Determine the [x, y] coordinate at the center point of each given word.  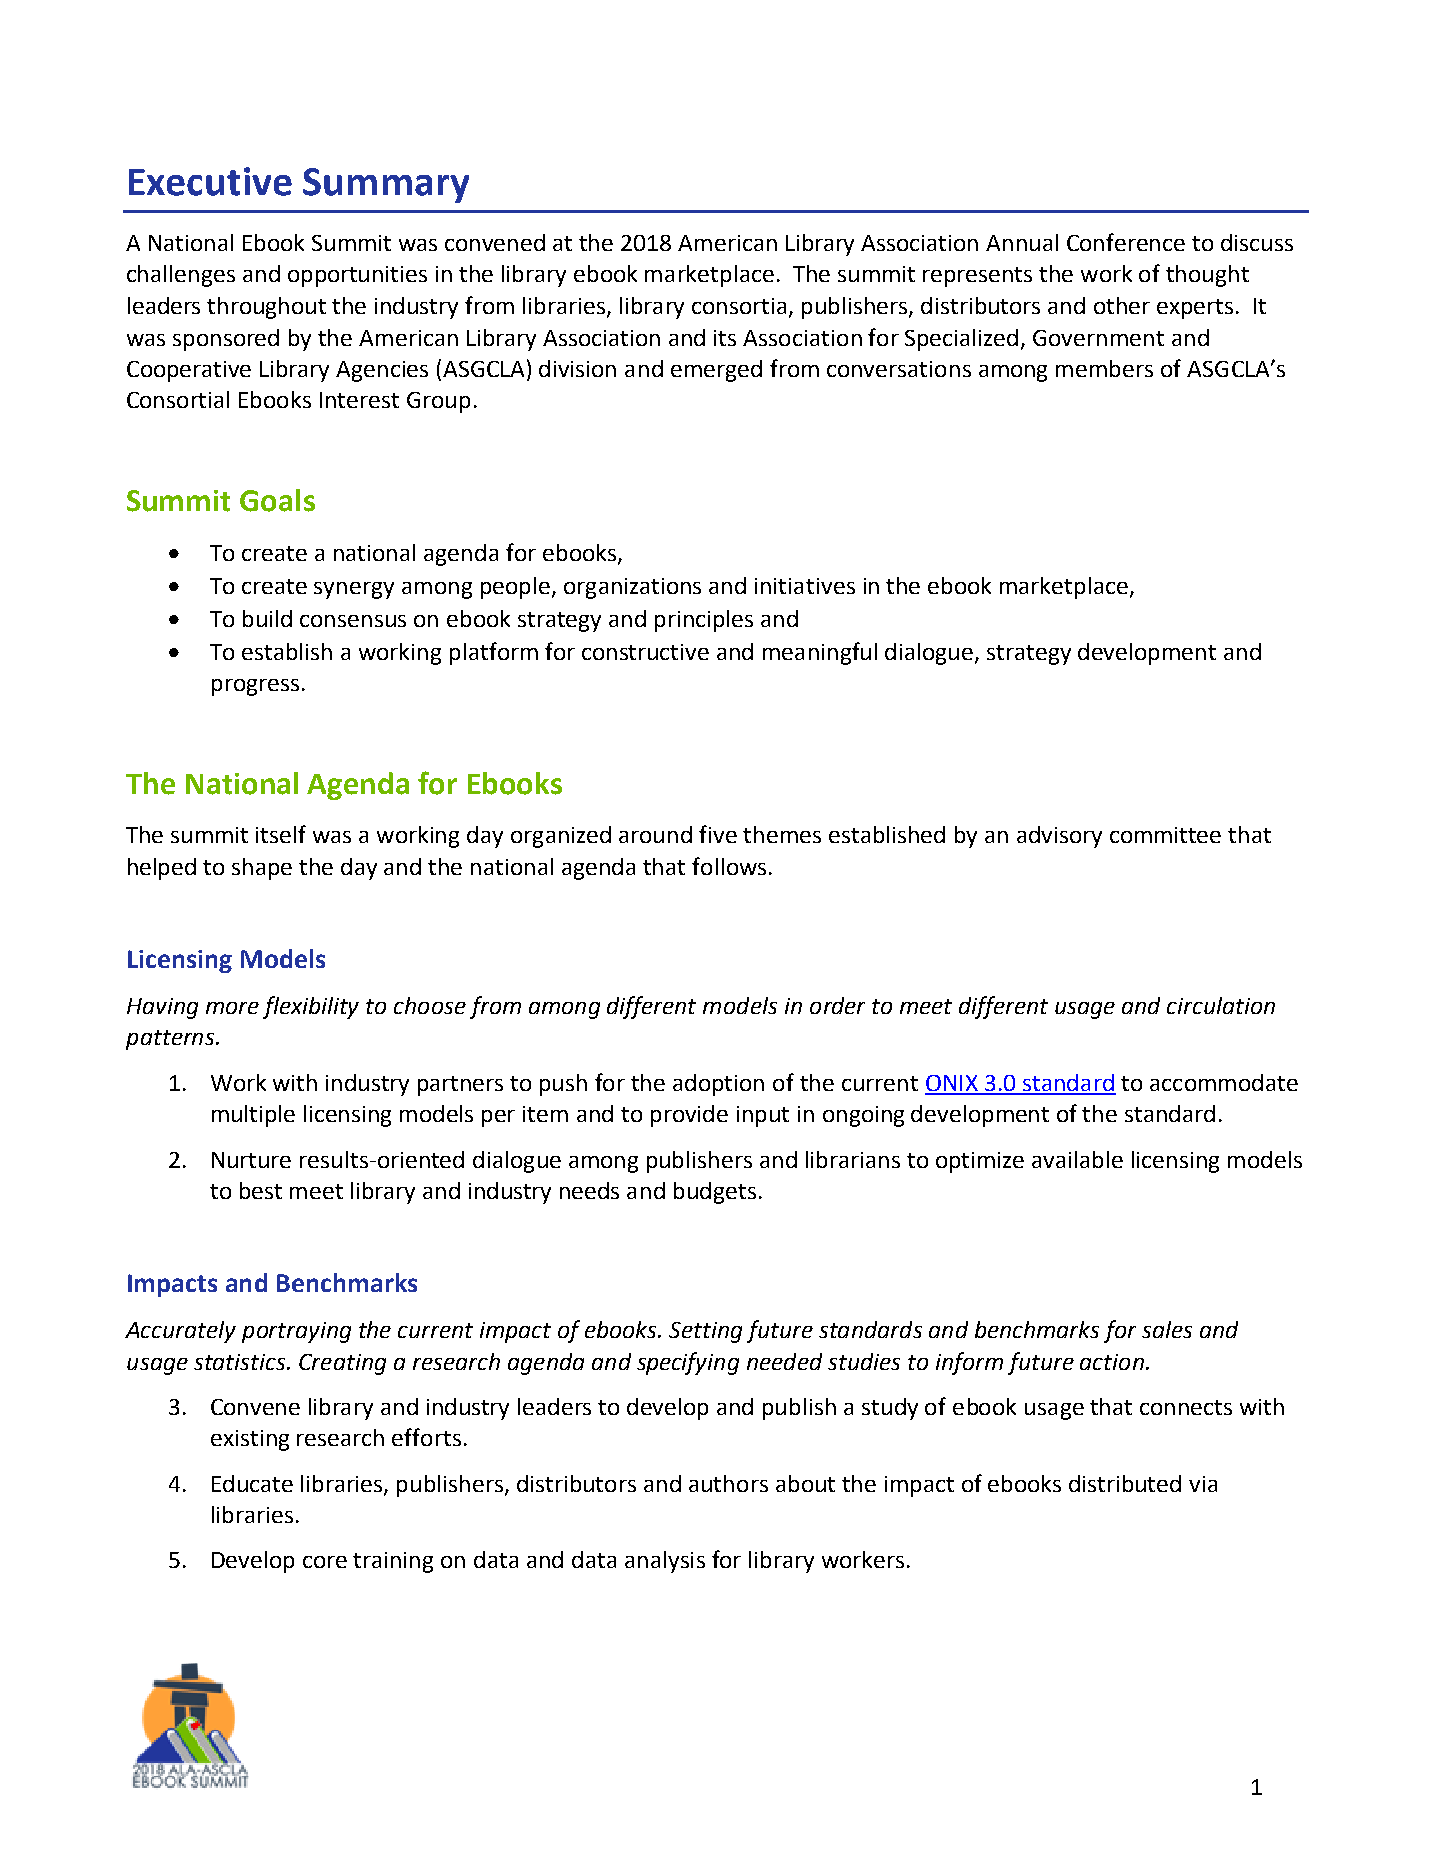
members [1104, 368]
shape [262, 869]
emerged [716, 371]
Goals [277, 500]
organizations [632, 588]
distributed [1125, 1483]
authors [728, 1483]
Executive [210, 181]
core [325, 1562]
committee [1165, 835]
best [261, 1190]
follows [729, 866]
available [1077, 1159]
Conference [1126, 242]
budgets [715, 1193]
